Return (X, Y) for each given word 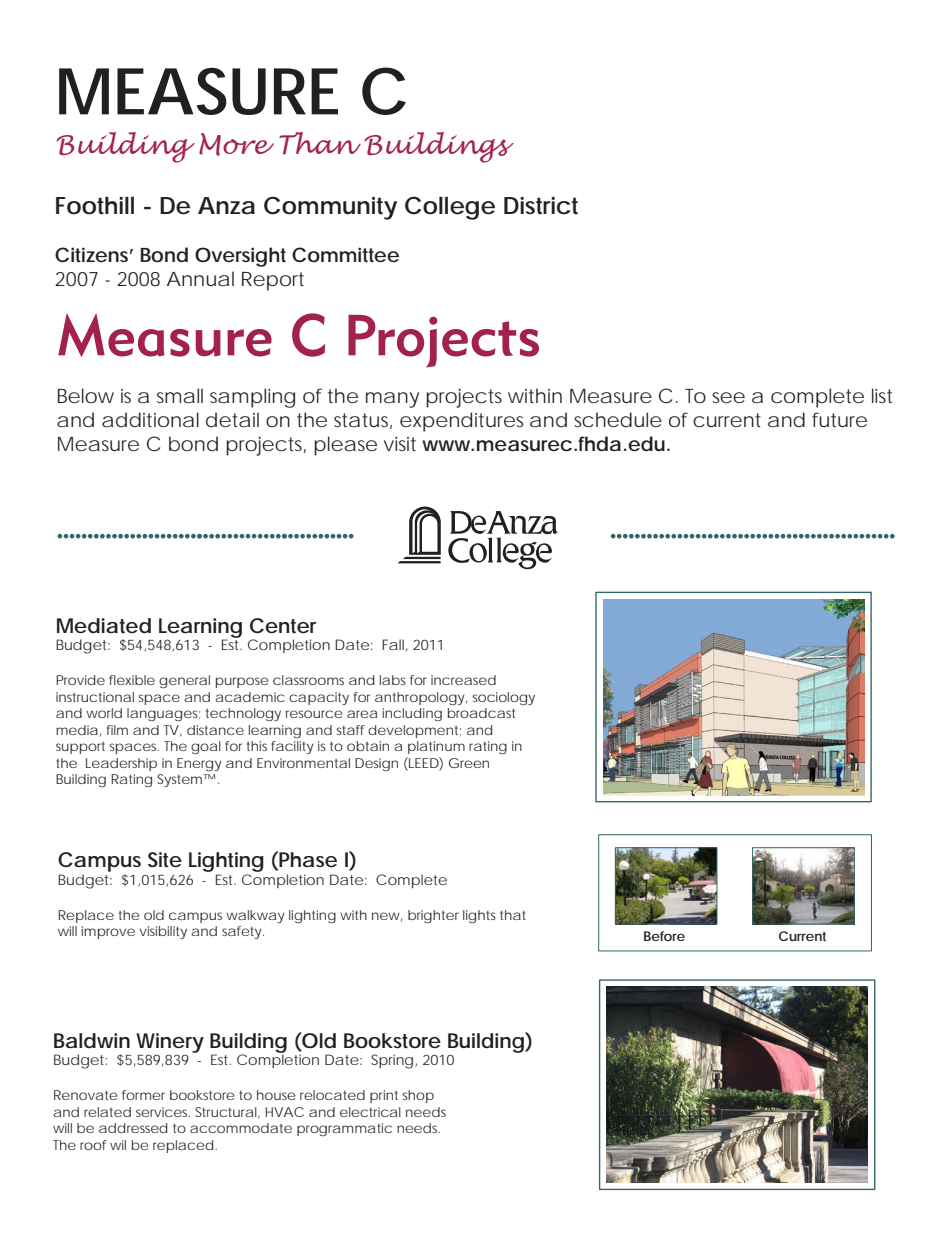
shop (418, 1096)
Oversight (240, 257)
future (839, 419)
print (384, 1096)
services (163, 1112)
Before (664, 936)
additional (150, 420)
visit (400, 443)
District (541, 206)
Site (165, 860)
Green (469, 763)
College (450, 208)
